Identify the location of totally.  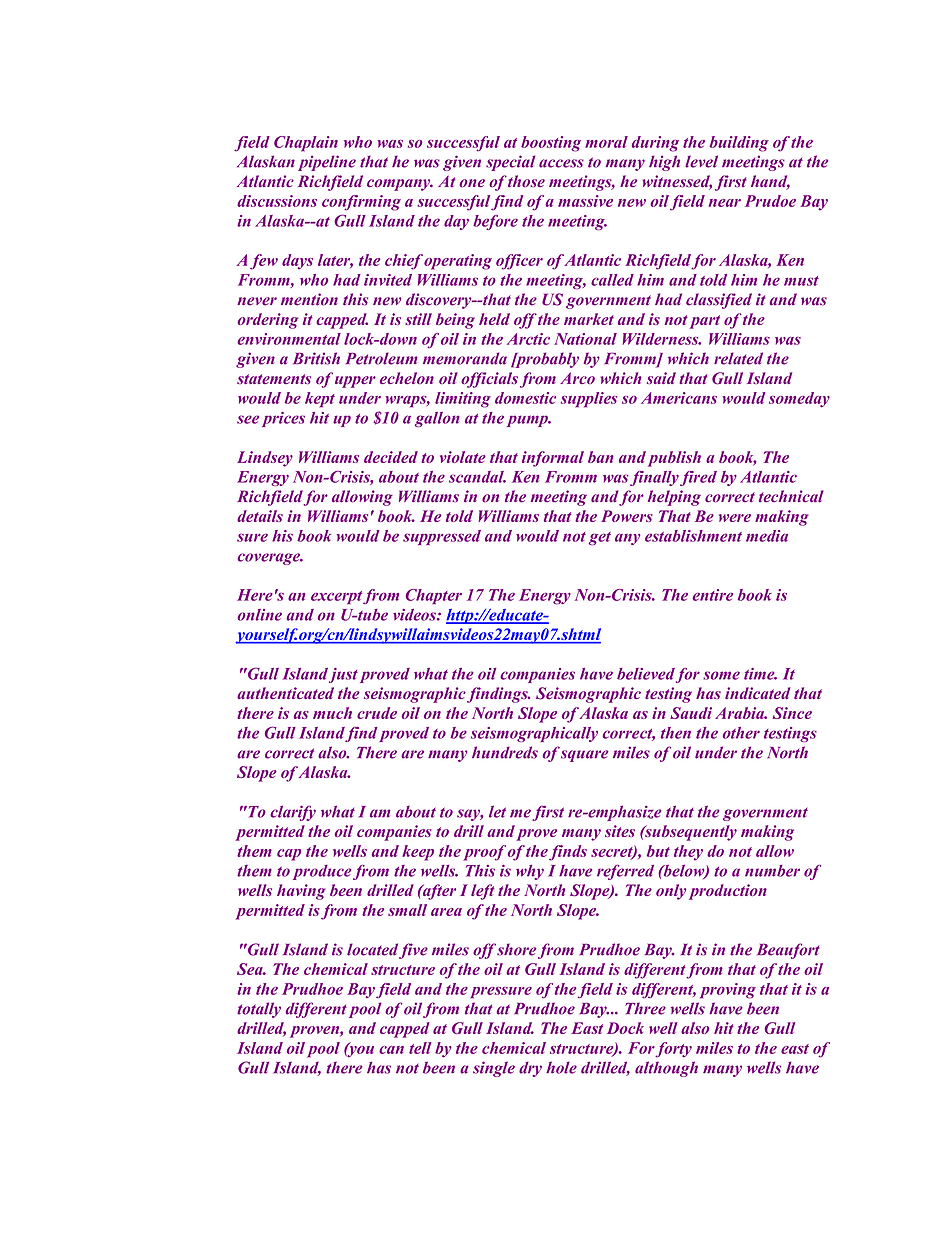
(259, 1010).
